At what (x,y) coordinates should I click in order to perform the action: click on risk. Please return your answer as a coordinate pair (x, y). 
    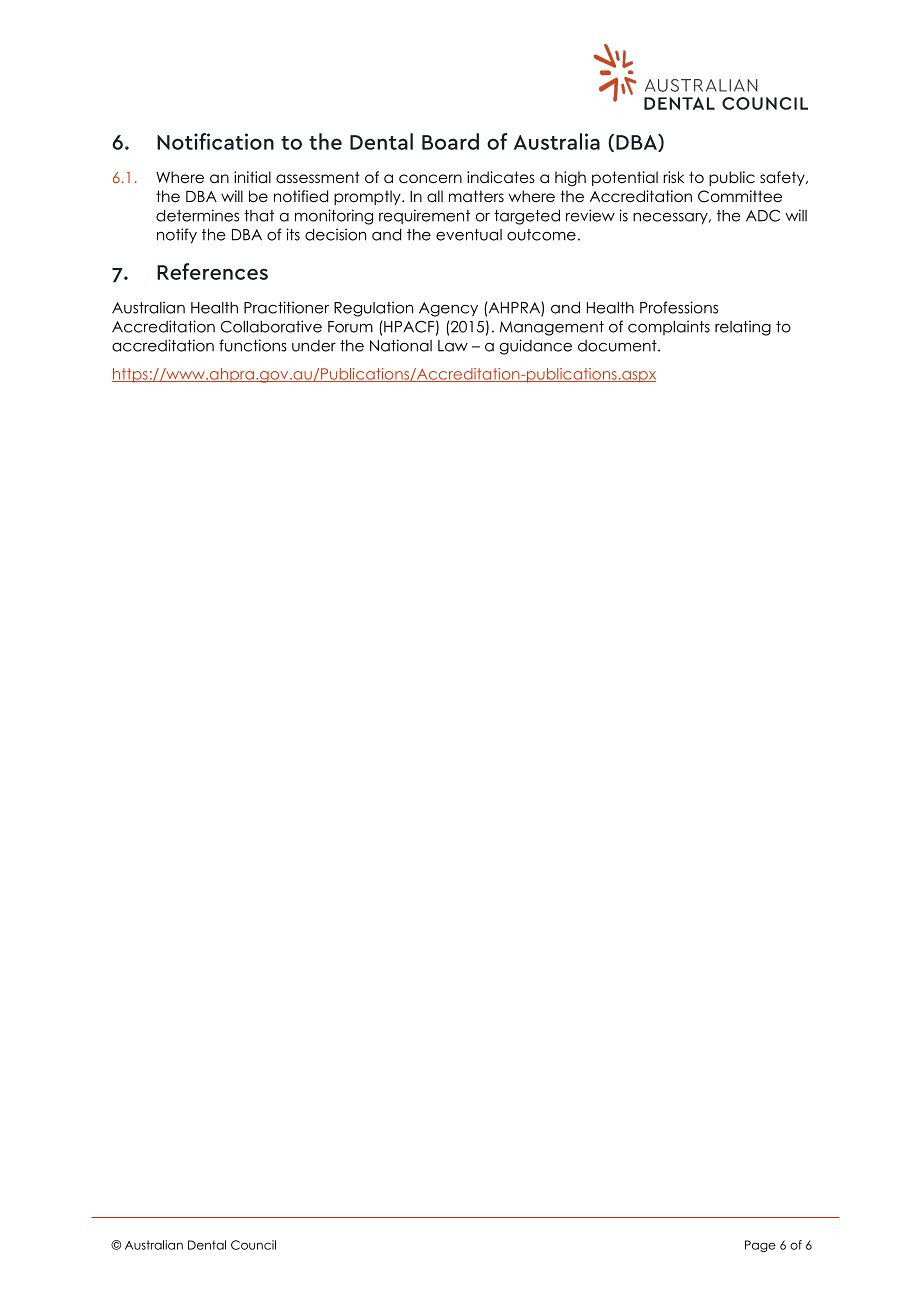
    Looking at the image, I should click on (673, 177).
